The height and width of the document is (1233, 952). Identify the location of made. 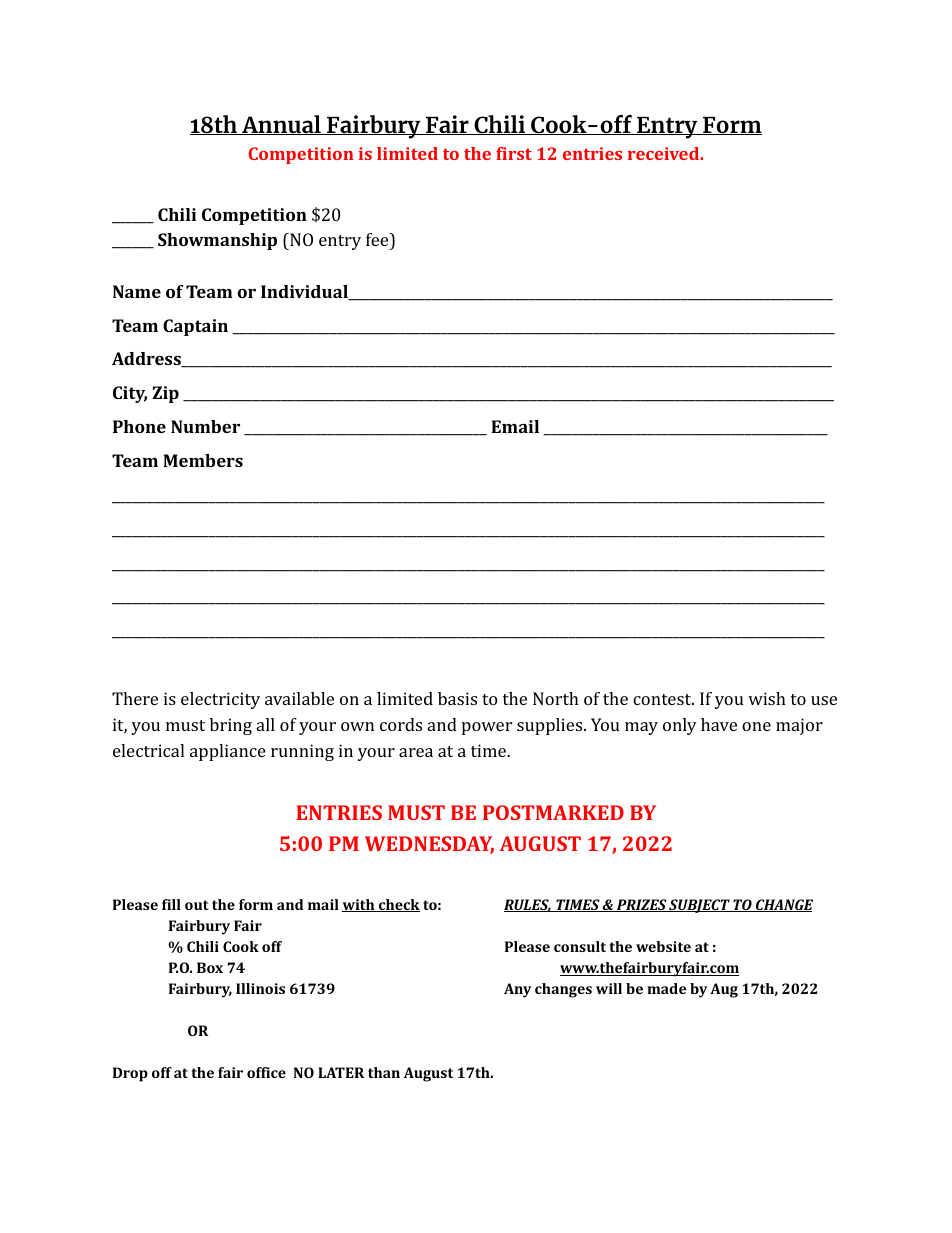
(666, 988).
